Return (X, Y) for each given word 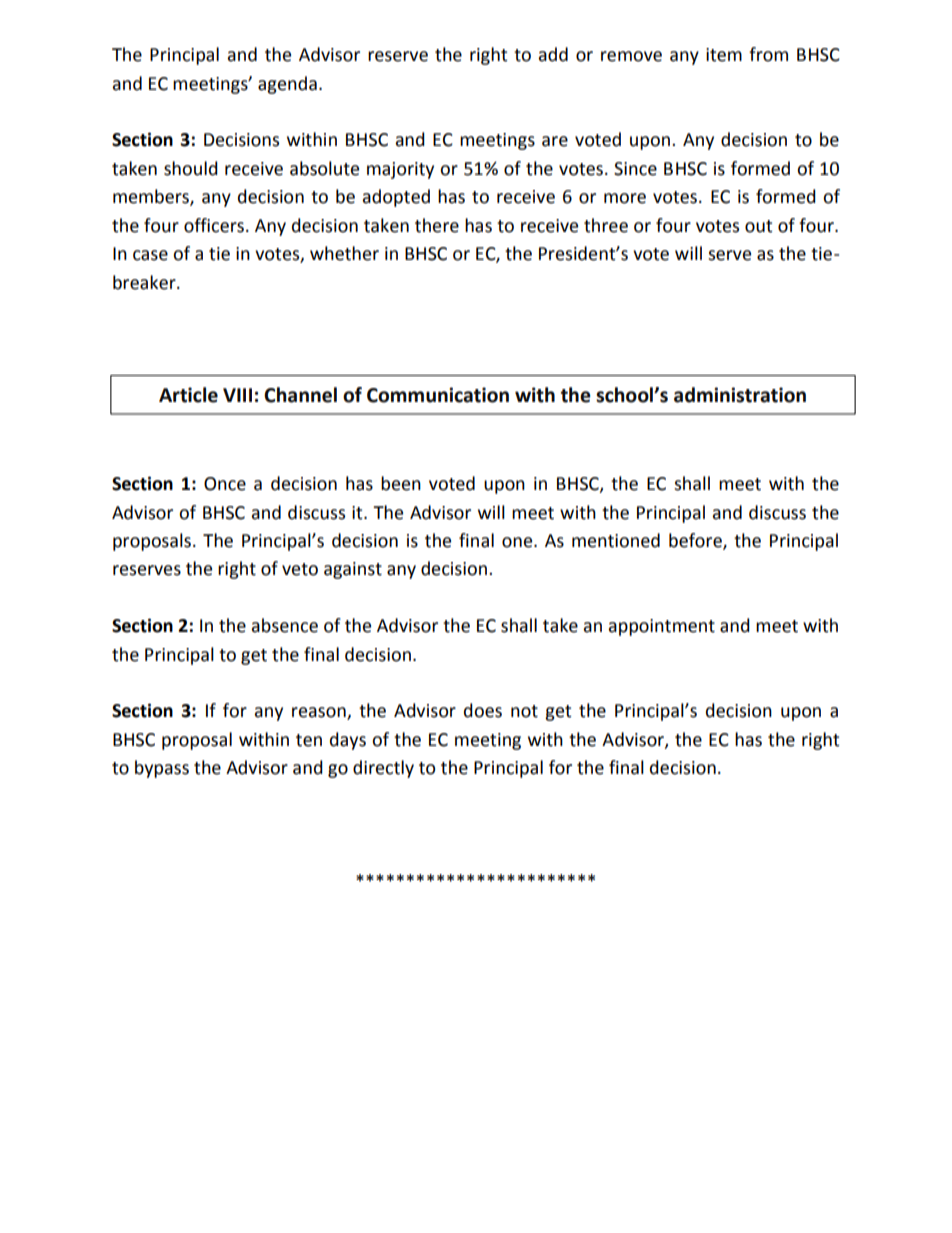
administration (740, 395)
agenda (287, 85)
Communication (438, 395)
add (553, 54)
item (724, 55)
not (524, 711)
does (483, 710)
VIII (237, 395)
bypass (162, 769)
